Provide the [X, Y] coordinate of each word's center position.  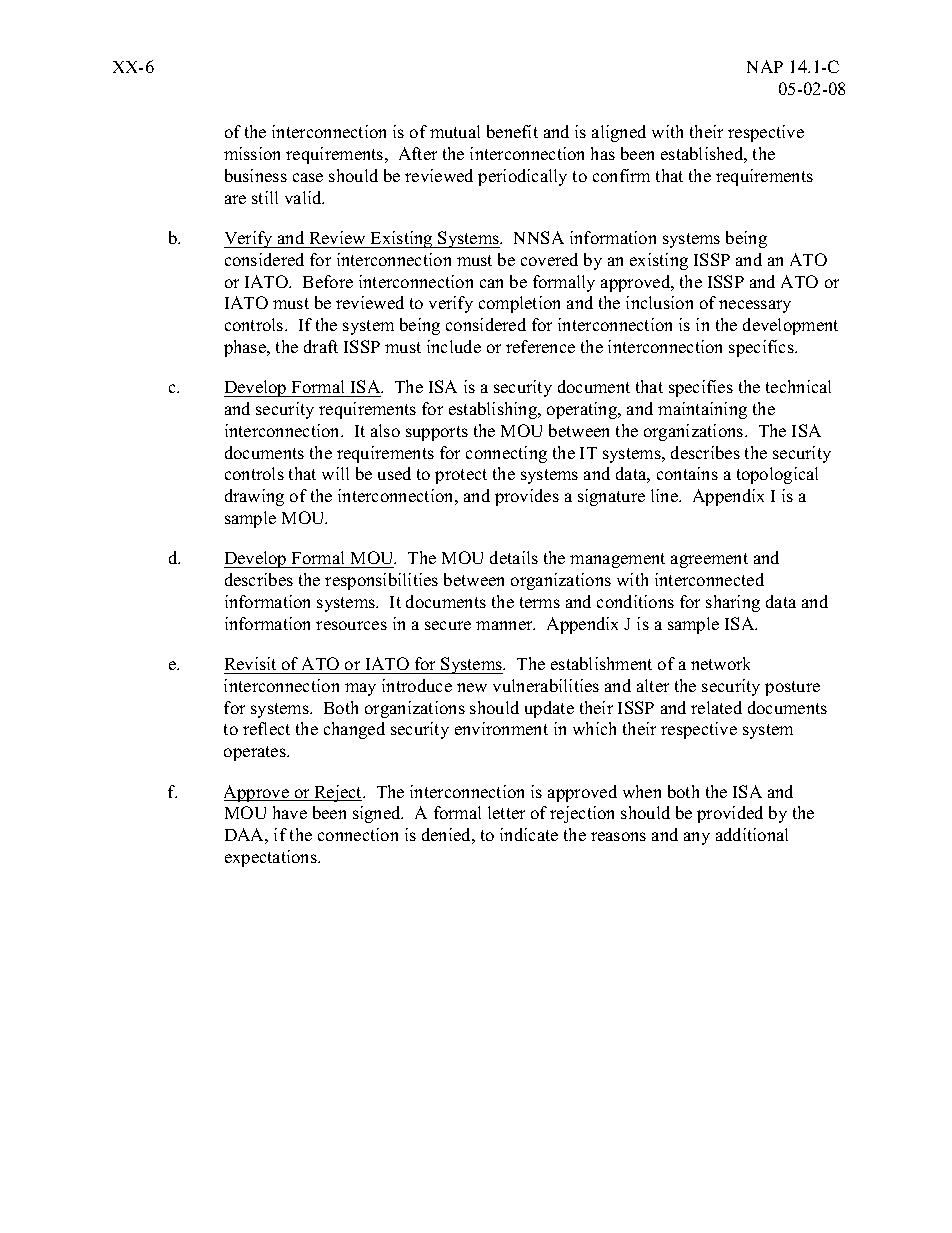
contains [687, 473]
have [290, 812]
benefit [512, 131]
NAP [765, 66]
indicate [529, 834]
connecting [506, 454]
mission [252, 153]
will [335, 473]
